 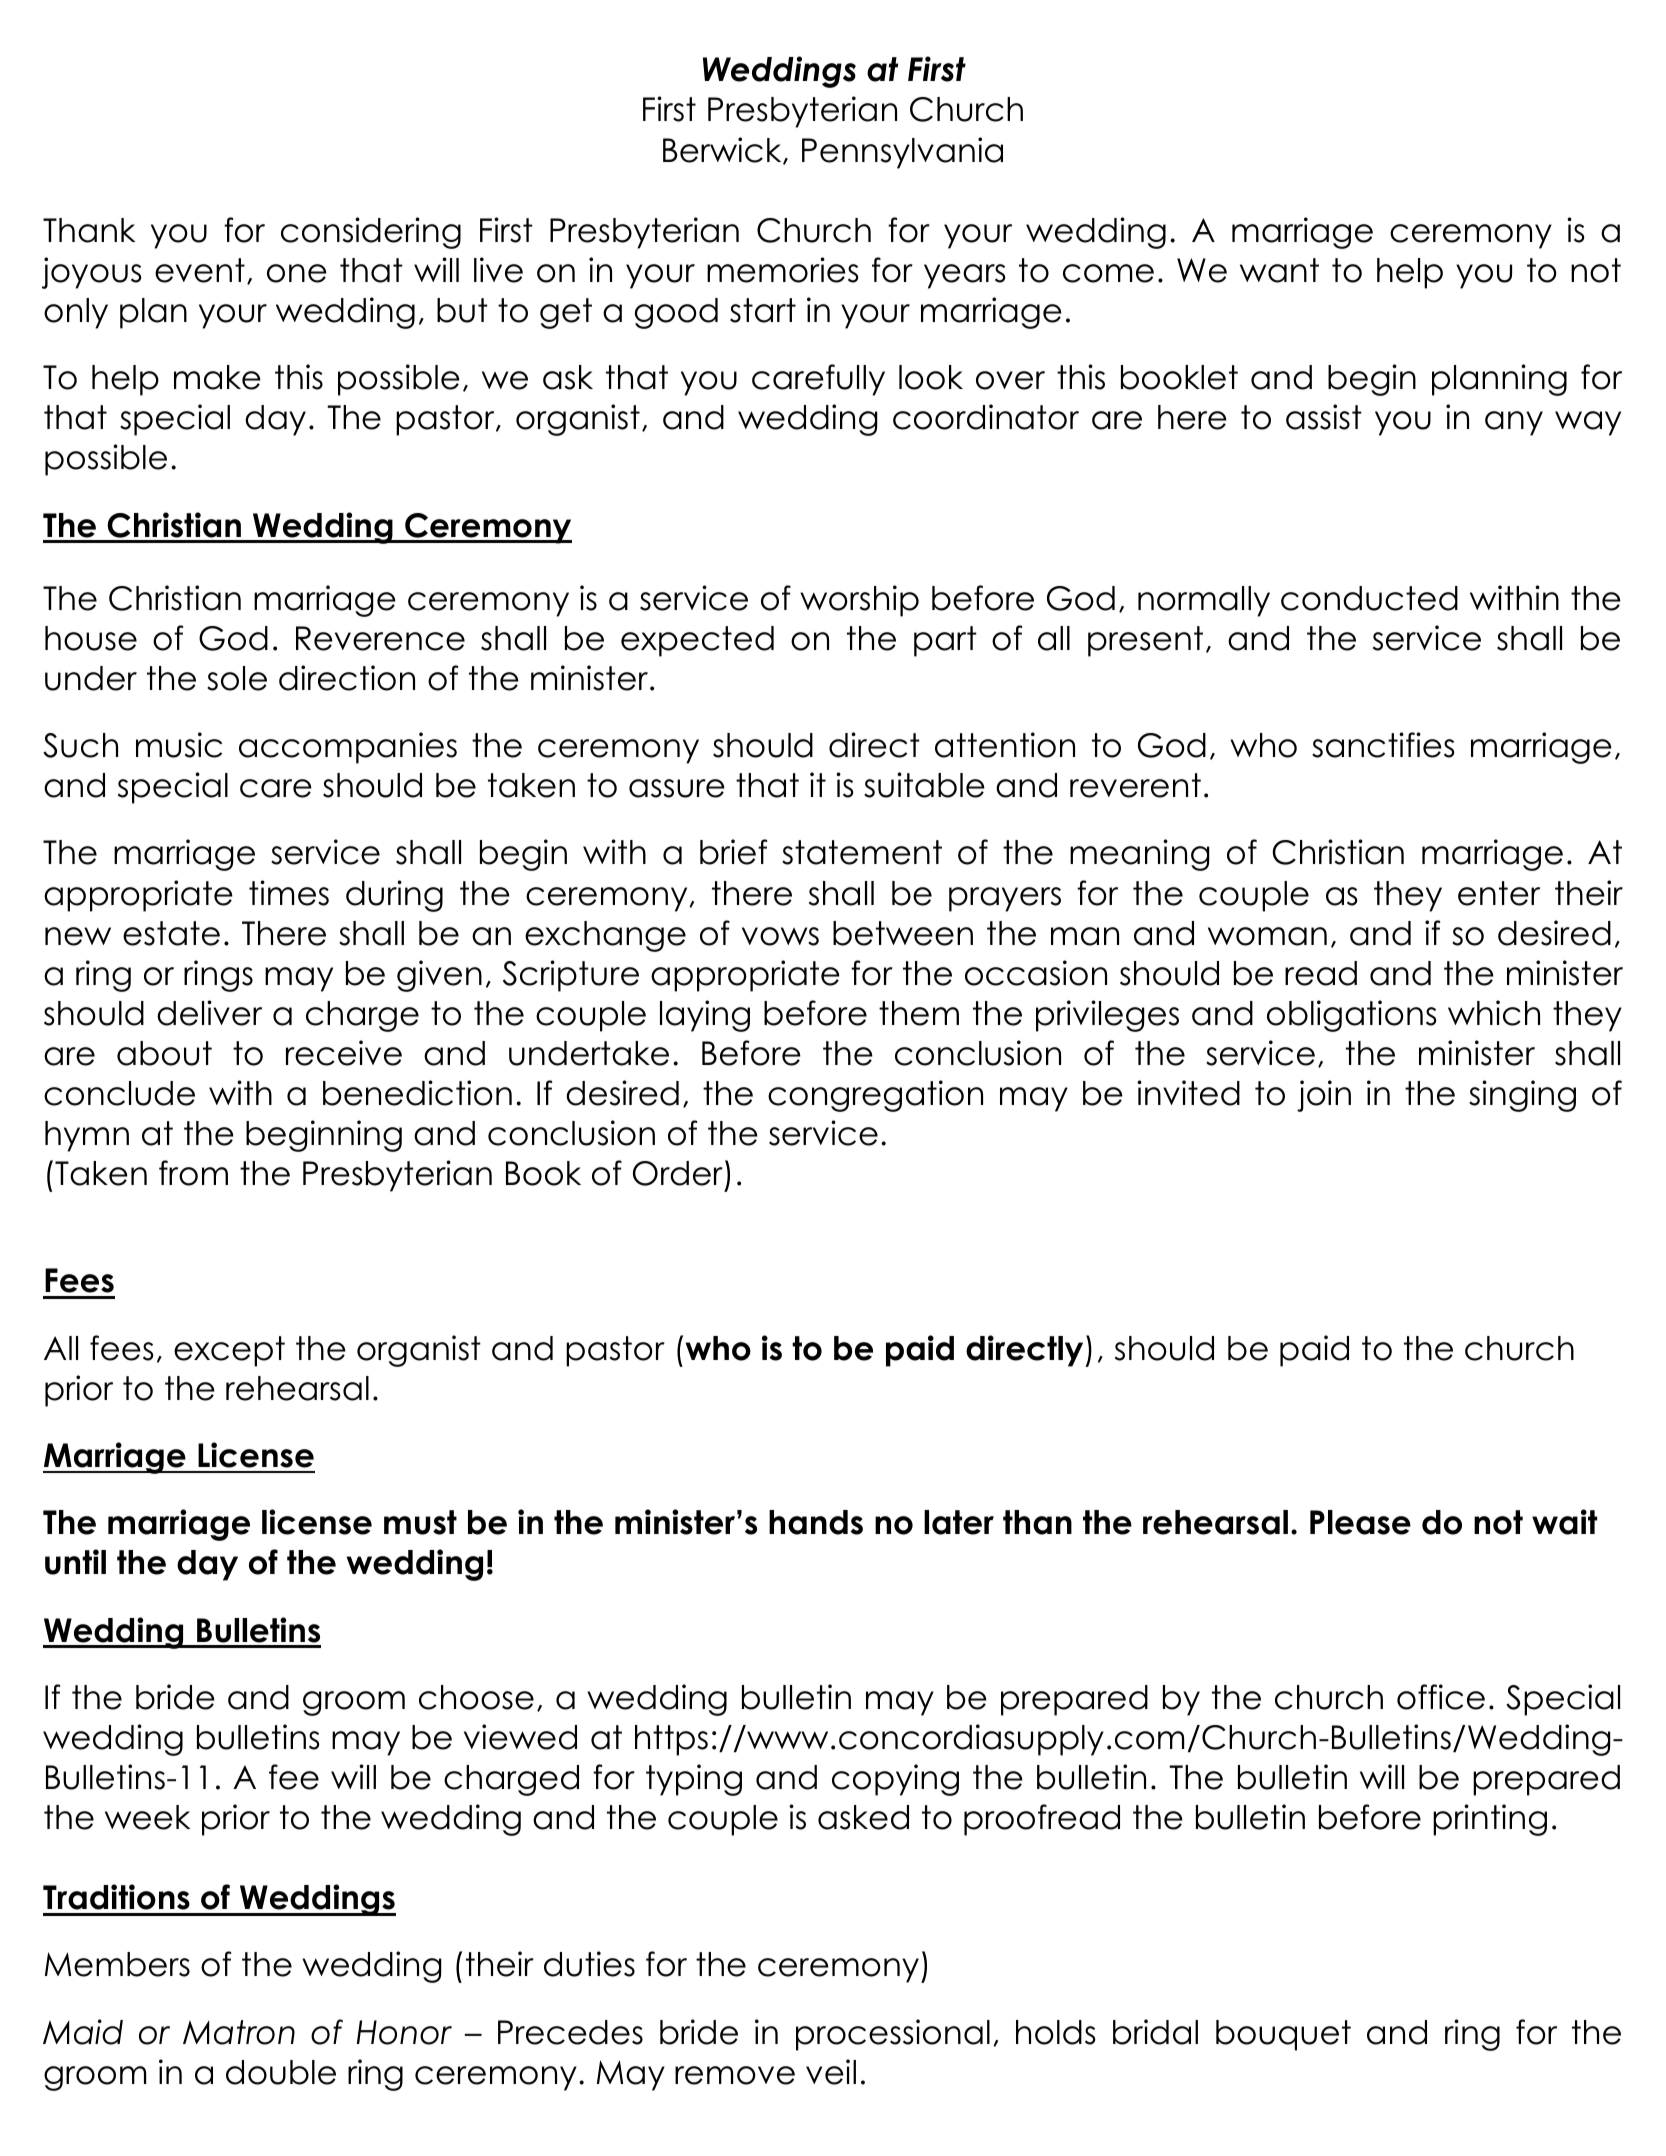 What do you see at coordinates (1324, 1096) in the image?
I see `join` at bounding box center [1324, 1096].
